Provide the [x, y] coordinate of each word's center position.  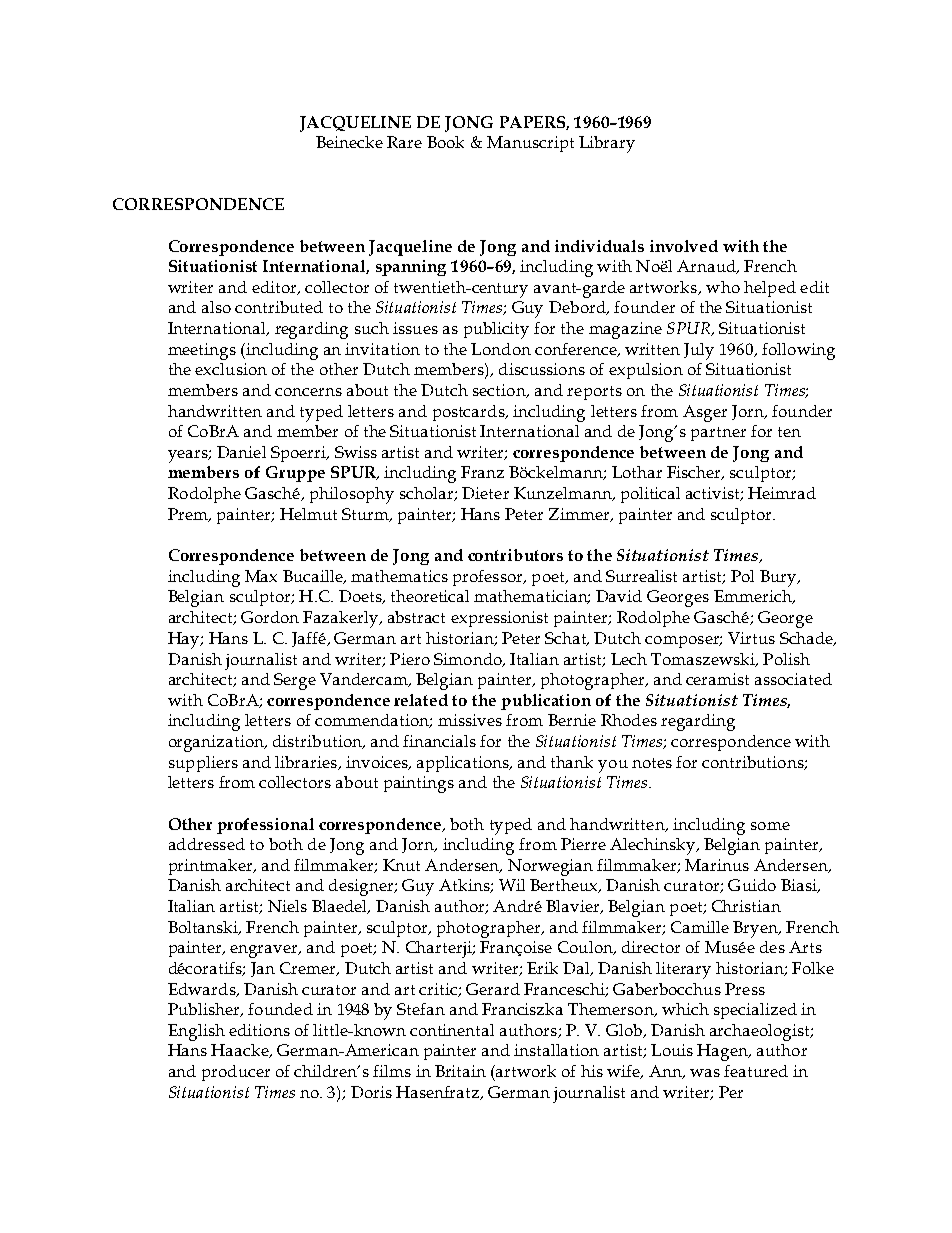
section [500, 391]
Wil [512, 885]
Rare [404, 142]
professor [489, 578]
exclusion [231, 369]
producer [236, 1073]
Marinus [717, 865]
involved [684, 246]
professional [265, 826]
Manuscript [530, 144]
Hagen [724, 1052]
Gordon [270, 617]
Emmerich [754, 597]
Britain [460, 1071]
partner [718, 434]
